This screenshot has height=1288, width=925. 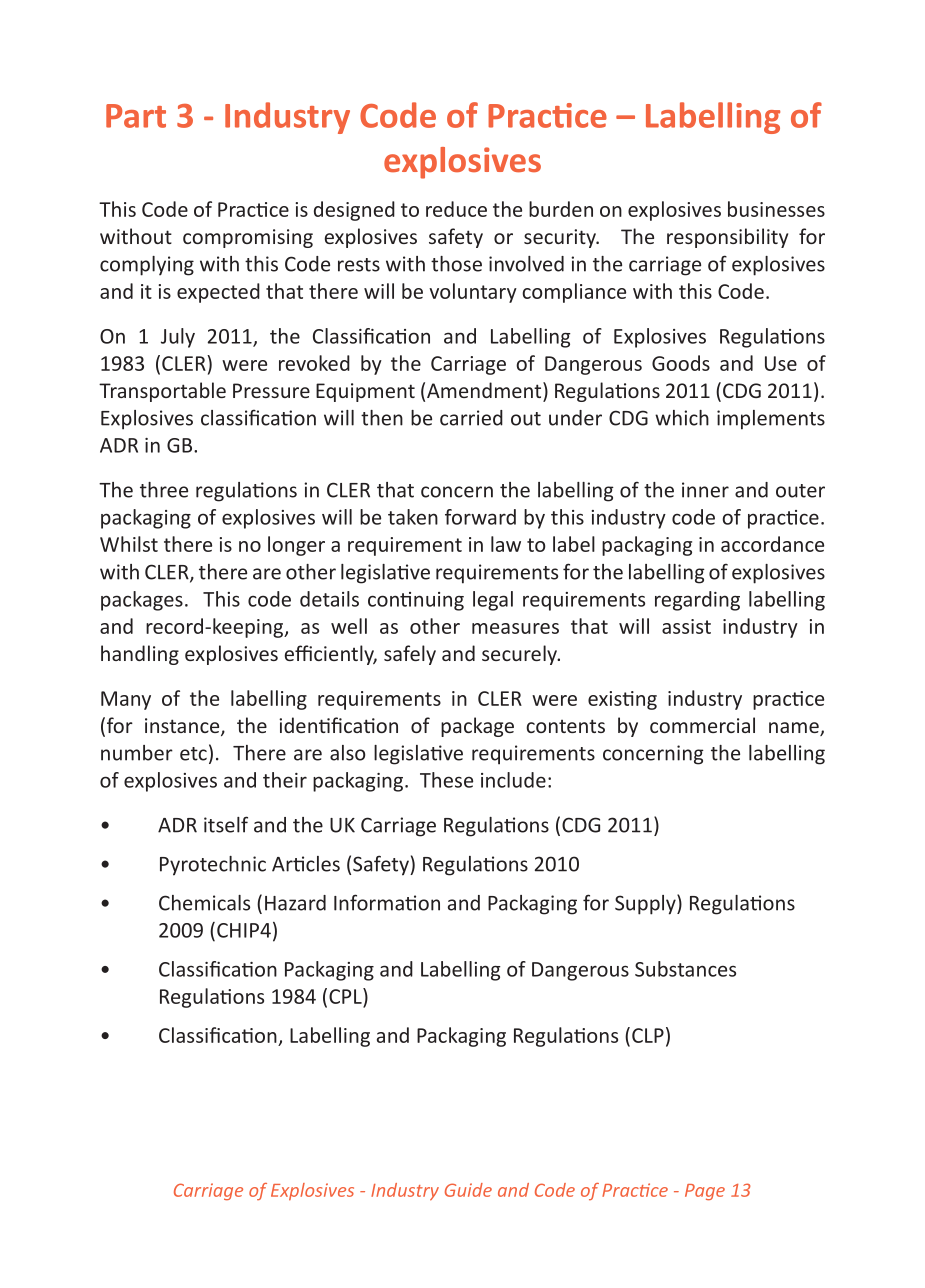 I want to click on handling, so click(x=140, y=655).
